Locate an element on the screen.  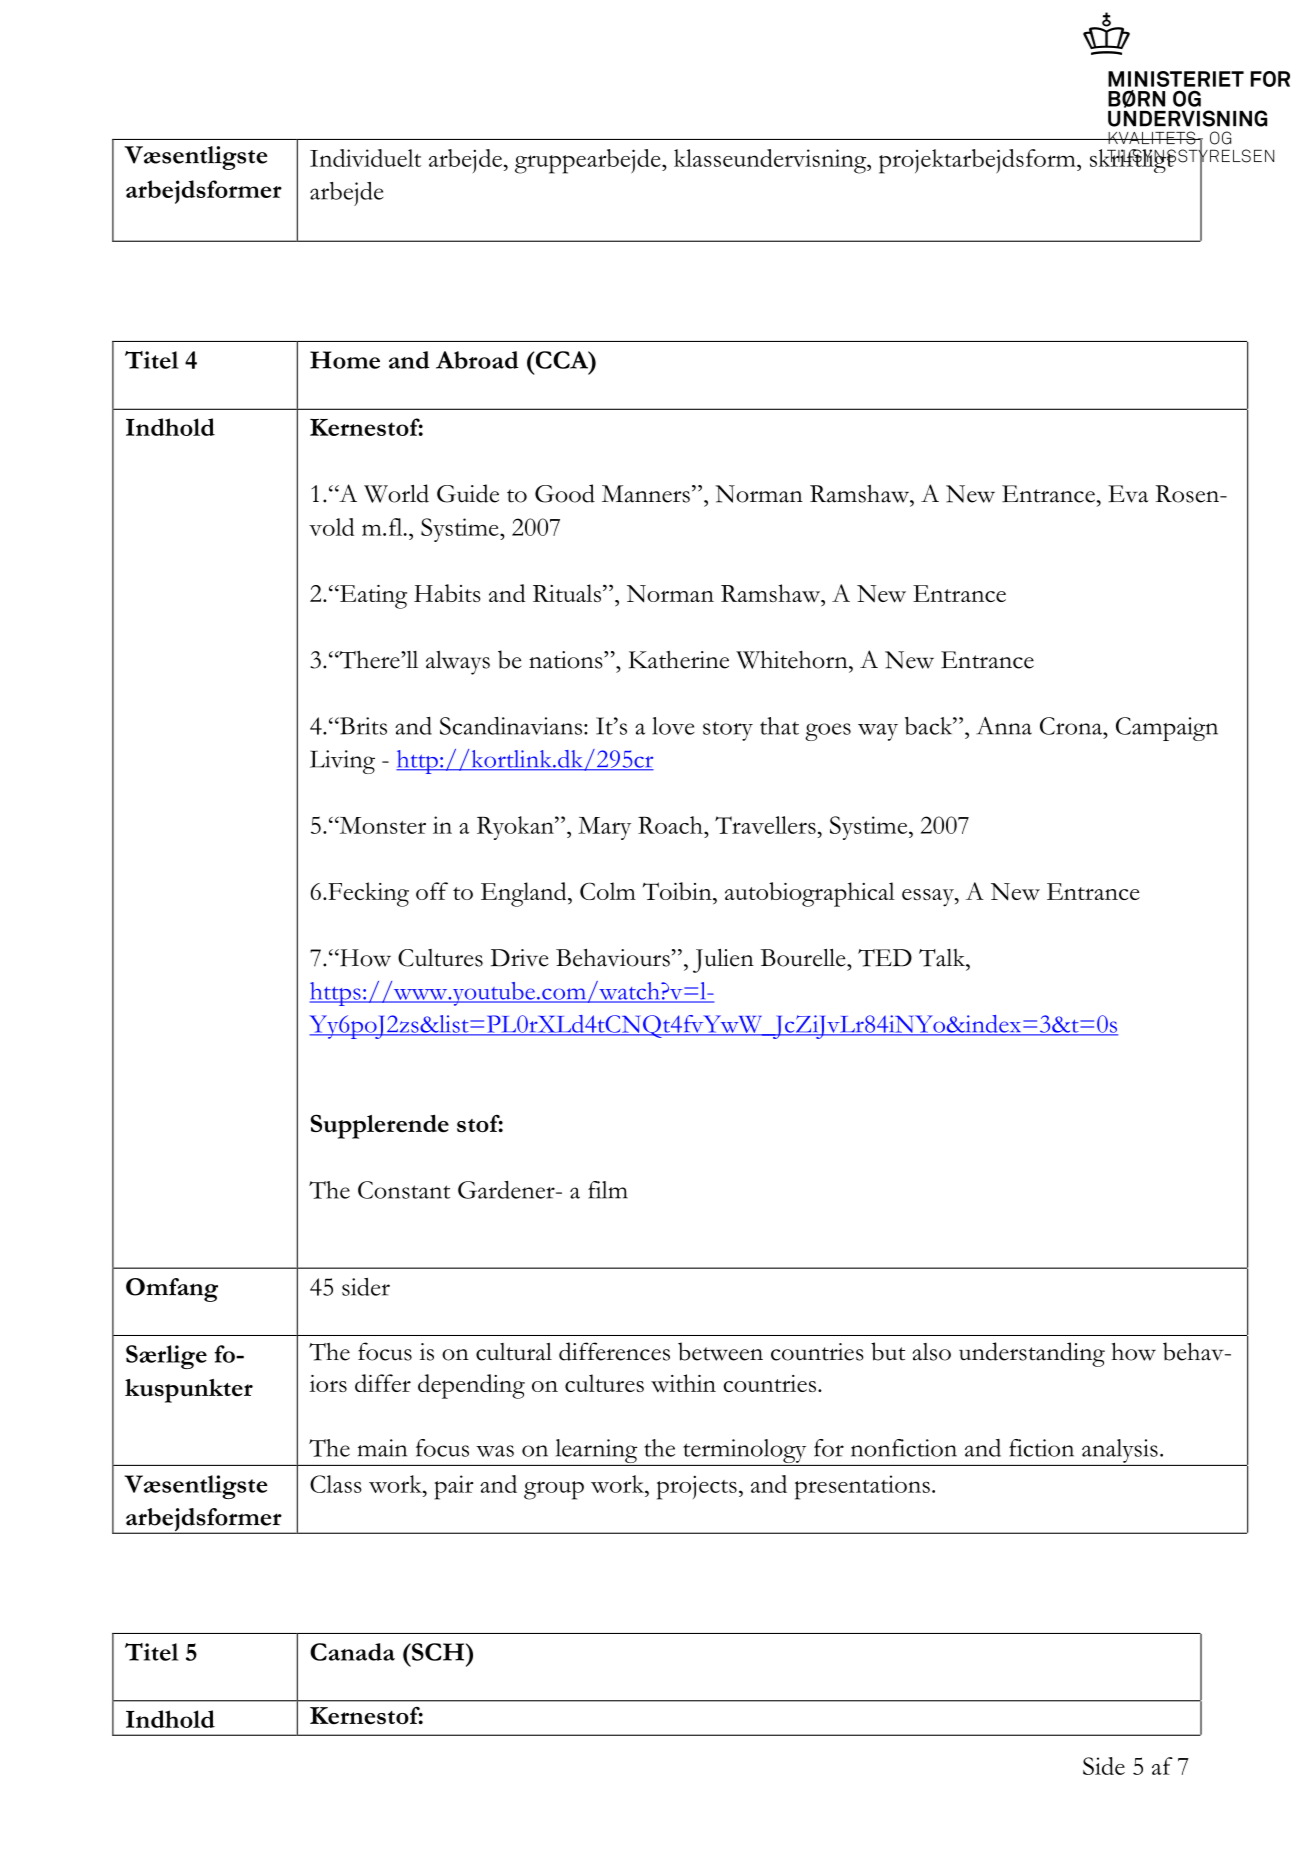
Drive is located at coordinates (519, 958).
